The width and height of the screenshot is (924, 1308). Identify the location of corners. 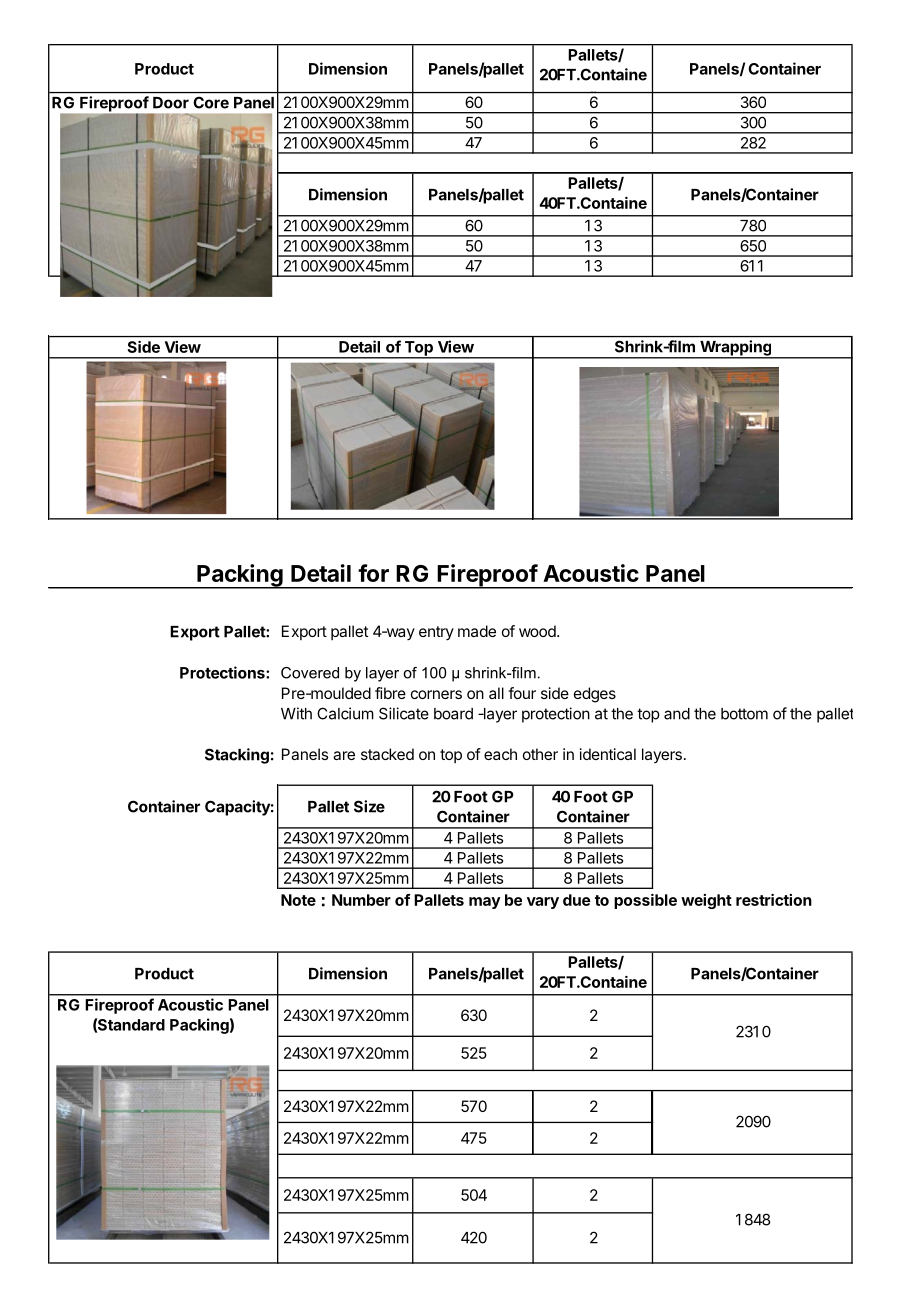
(436, 694).
